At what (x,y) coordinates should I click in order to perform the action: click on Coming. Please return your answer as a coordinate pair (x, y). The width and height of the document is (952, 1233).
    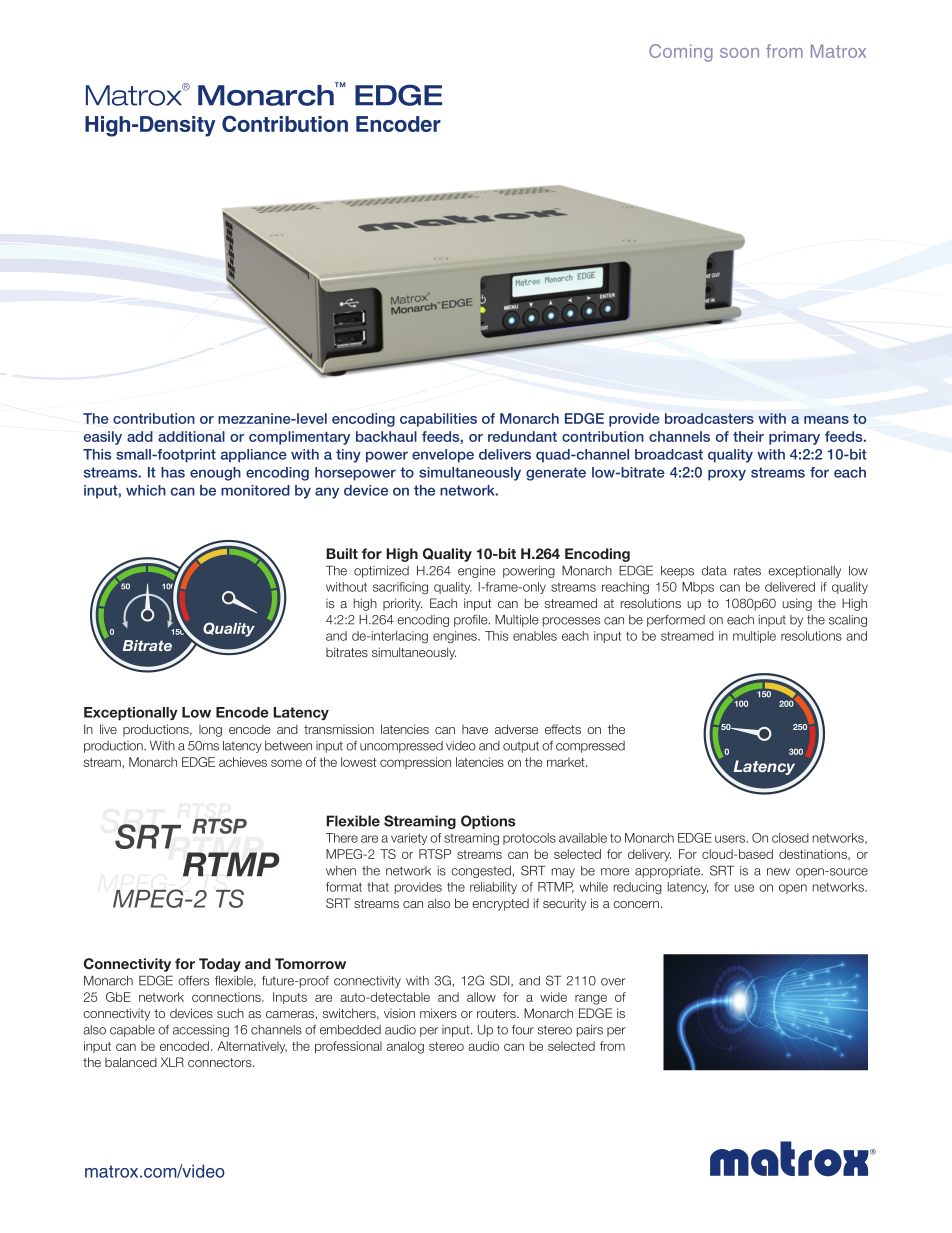
    Looking at the image, I should click on (681, 53).
